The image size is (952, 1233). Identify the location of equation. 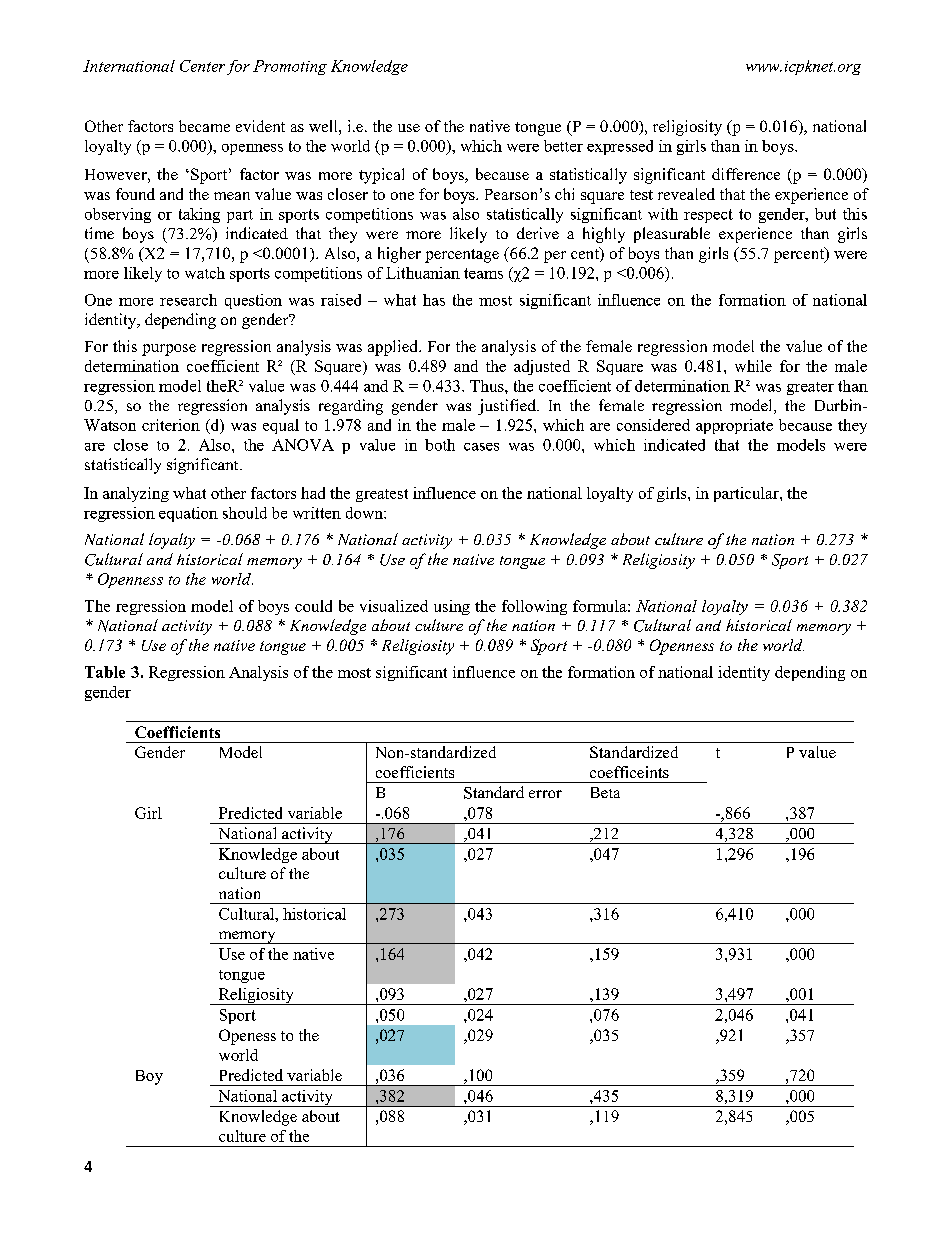
(188, 514).
